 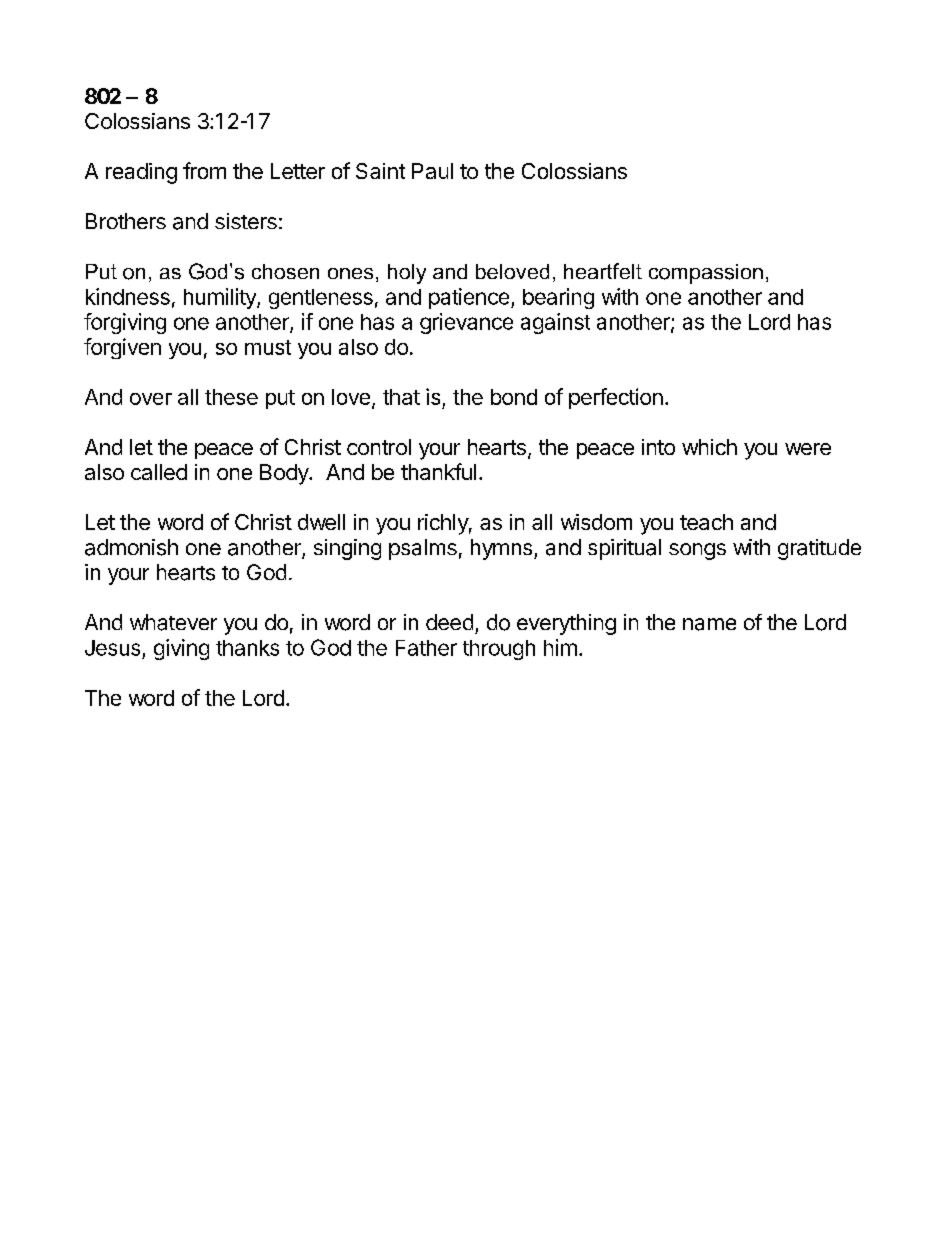 I want to click on thankful, so click(x=438, y=471).
